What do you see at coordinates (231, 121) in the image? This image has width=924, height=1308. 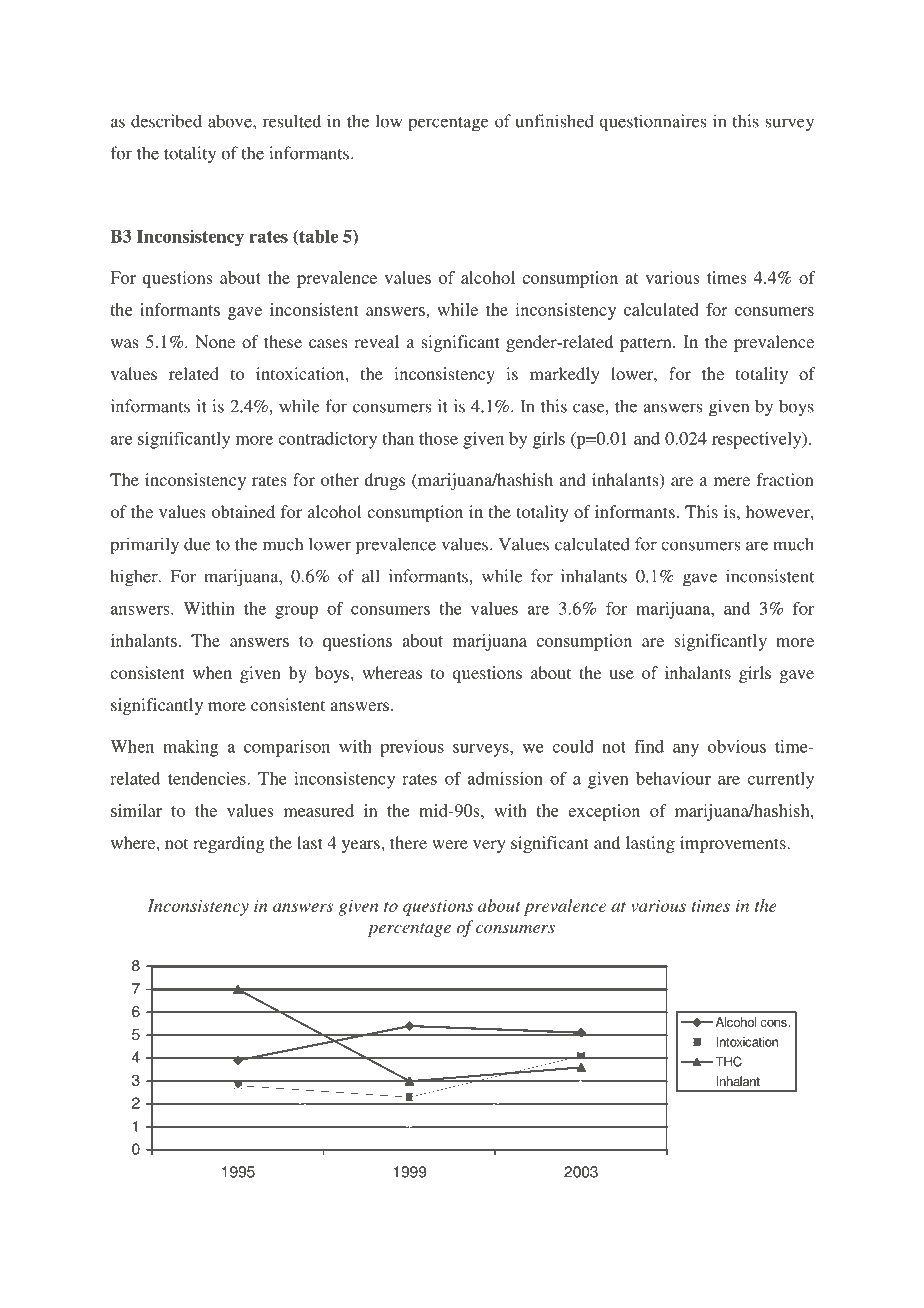 I see `above` at bounding box center [231, 121].
